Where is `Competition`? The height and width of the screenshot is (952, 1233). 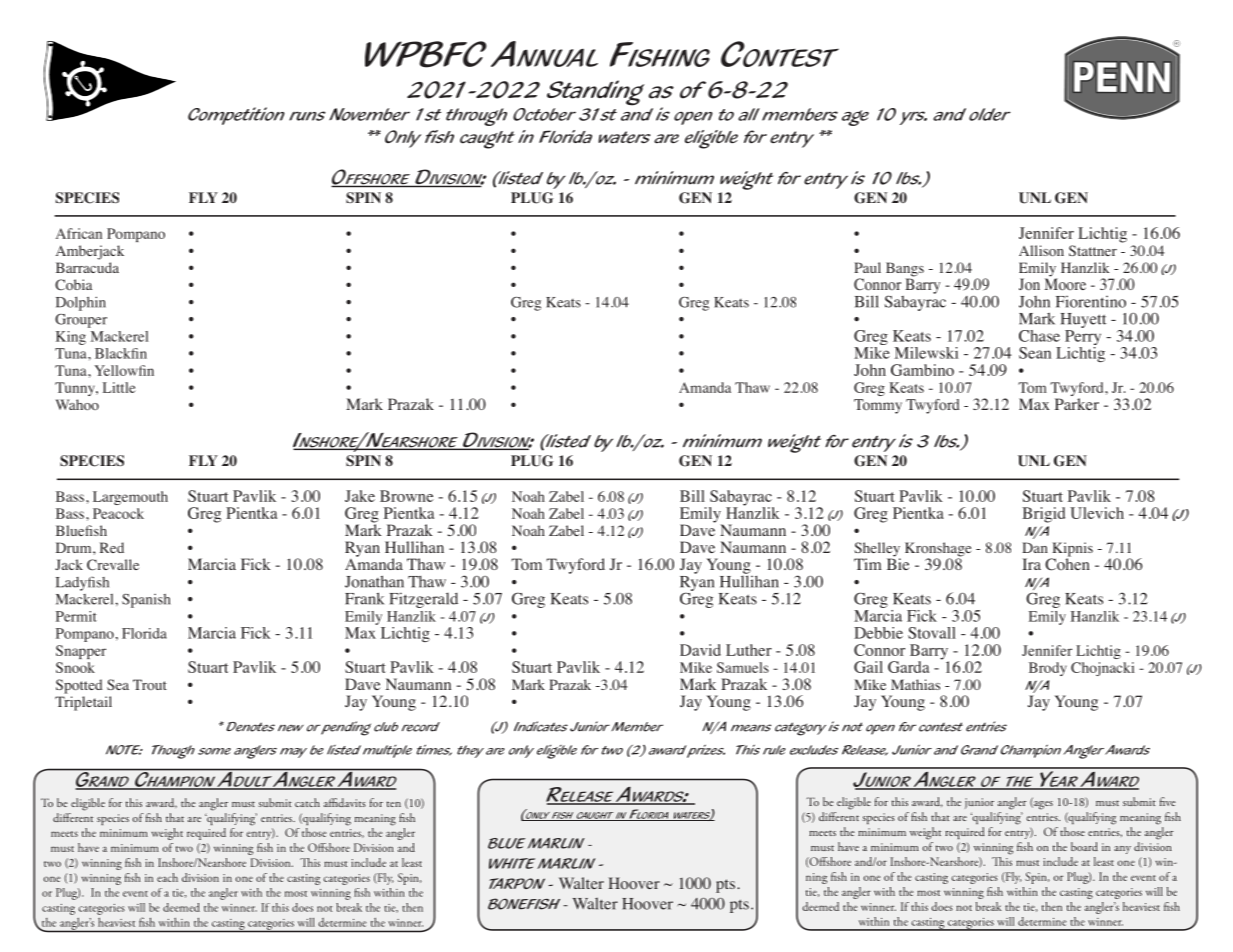
Competition is located at coordinates (236, 116).
